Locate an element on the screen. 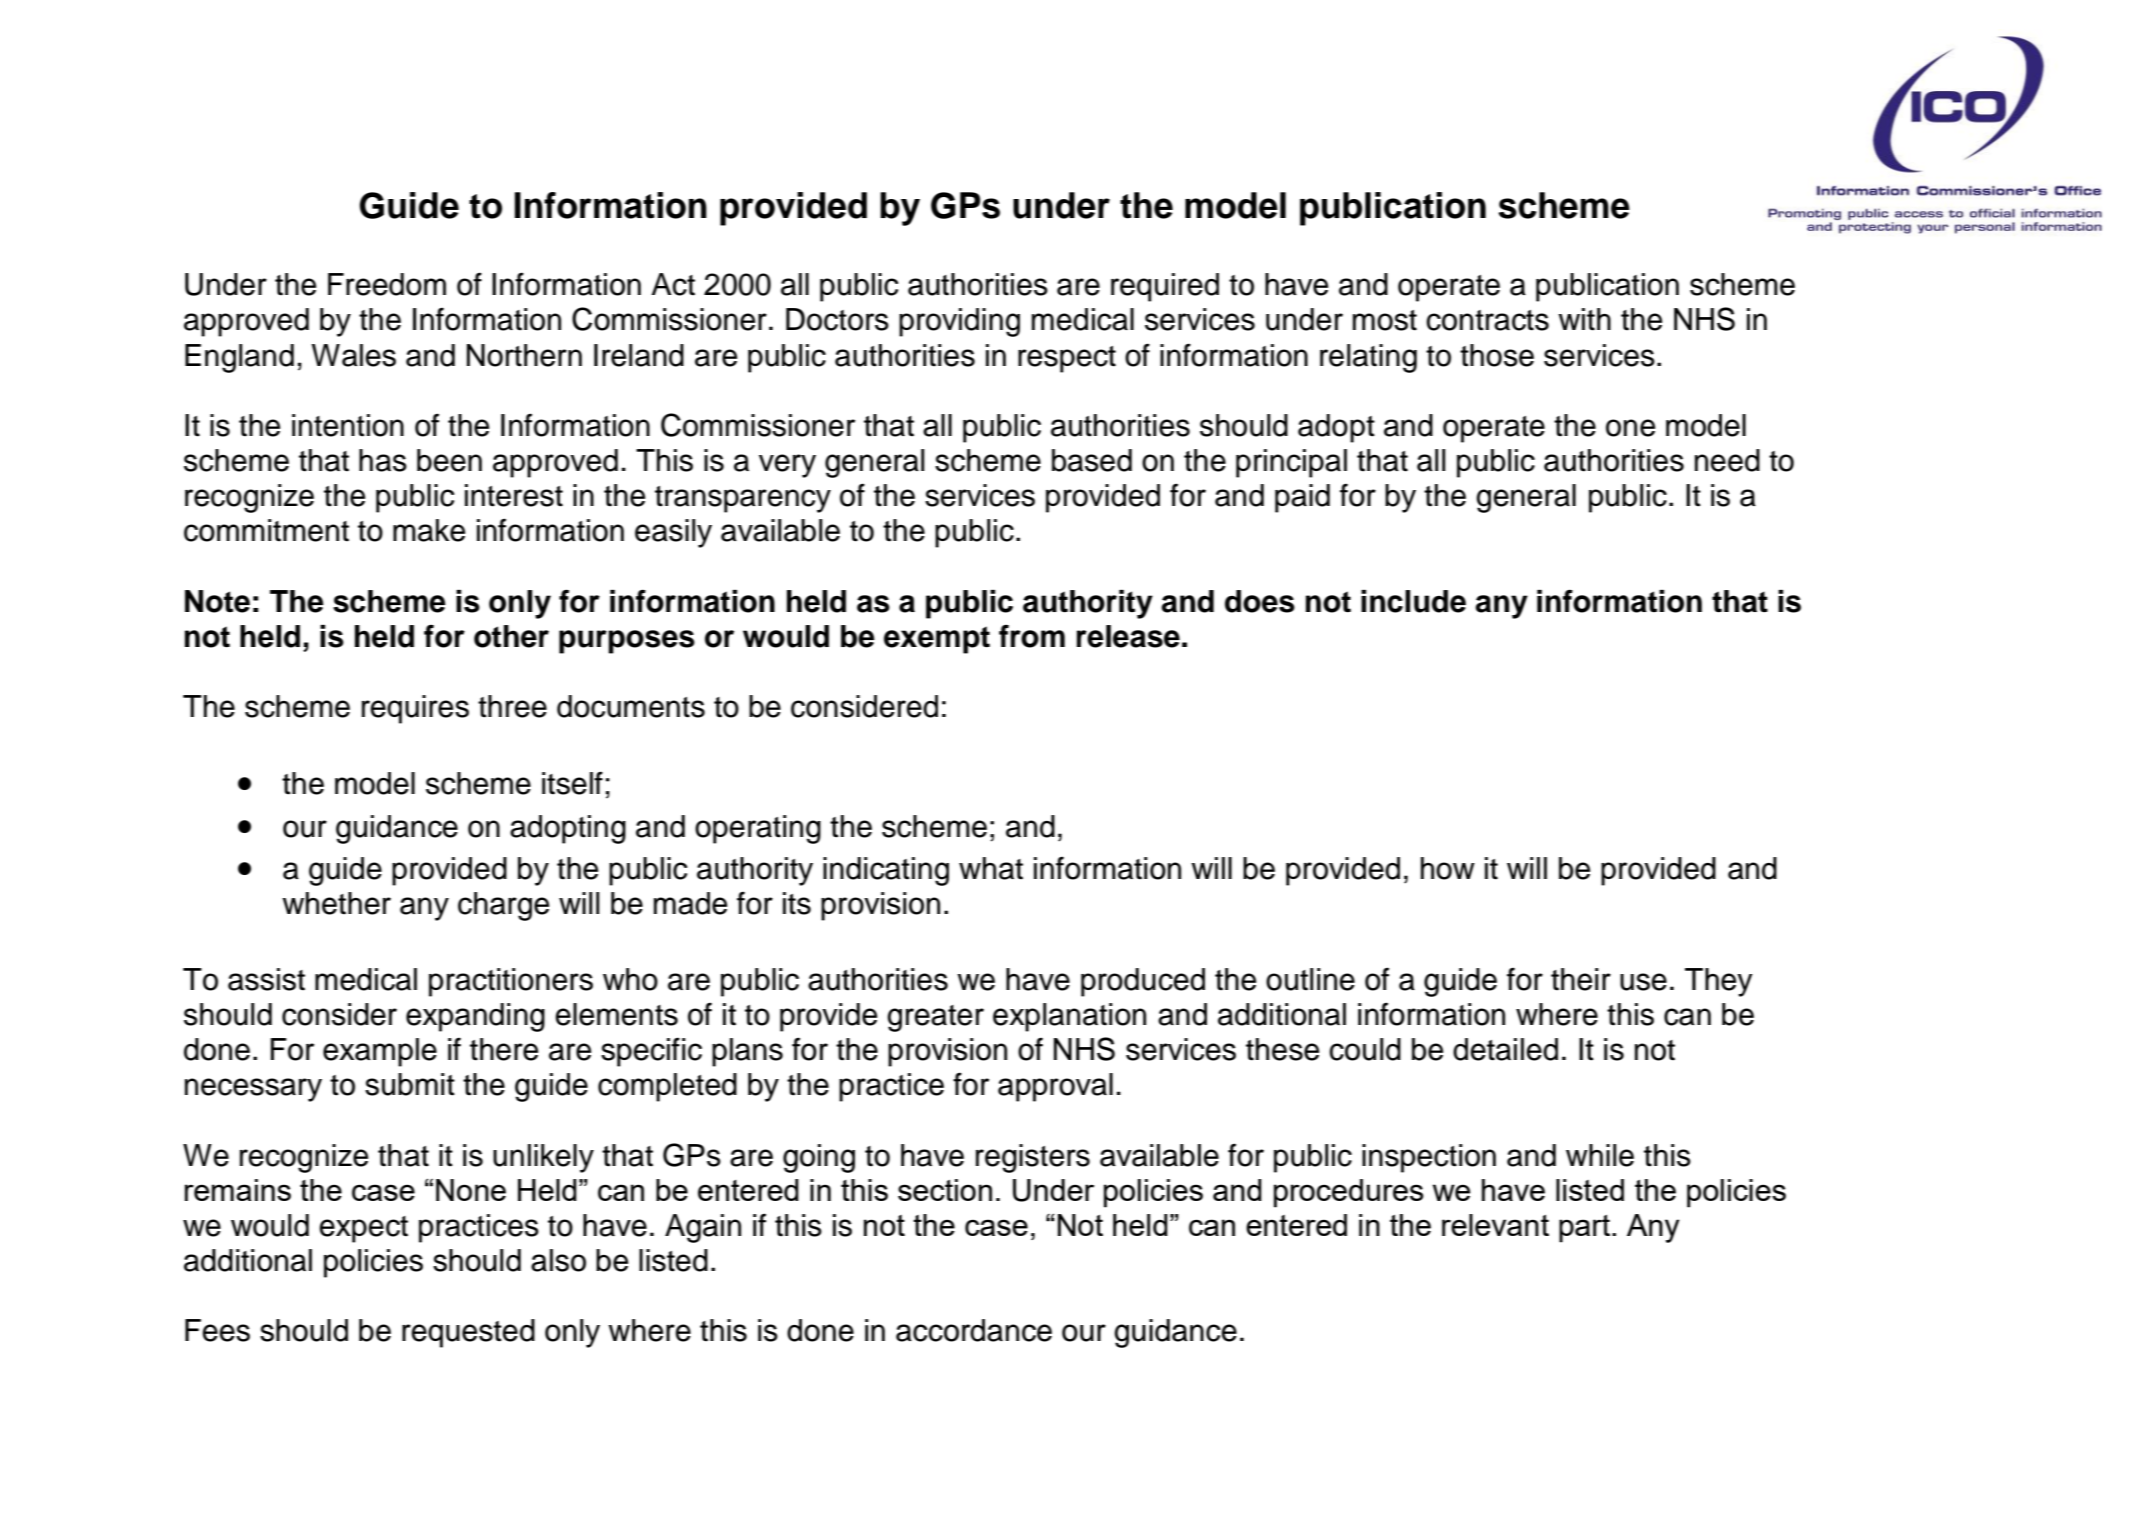  what is located at coordinates (991, 868).
